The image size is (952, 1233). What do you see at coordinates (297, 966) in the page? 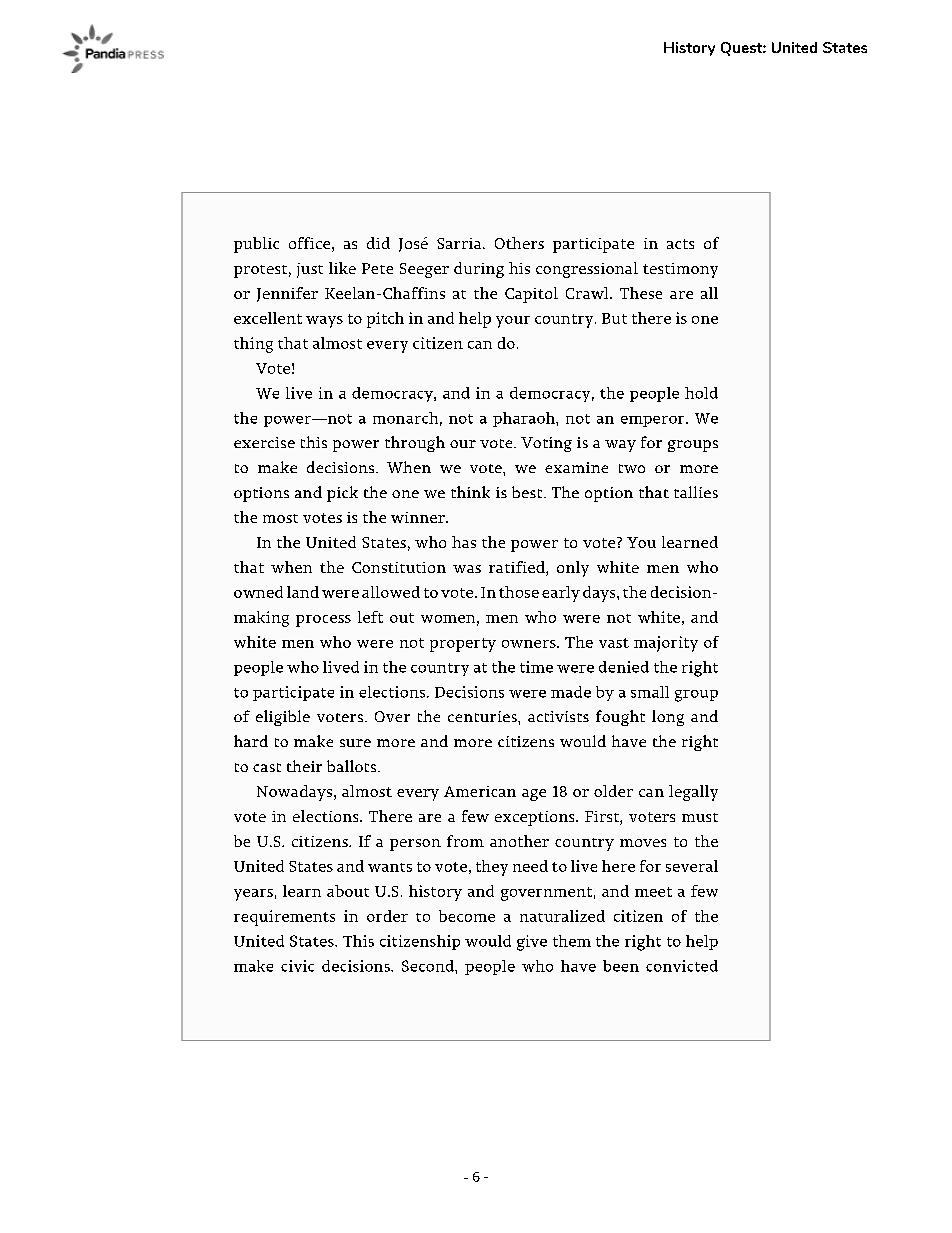
I see `civic` at bounding box center [297, 966].
